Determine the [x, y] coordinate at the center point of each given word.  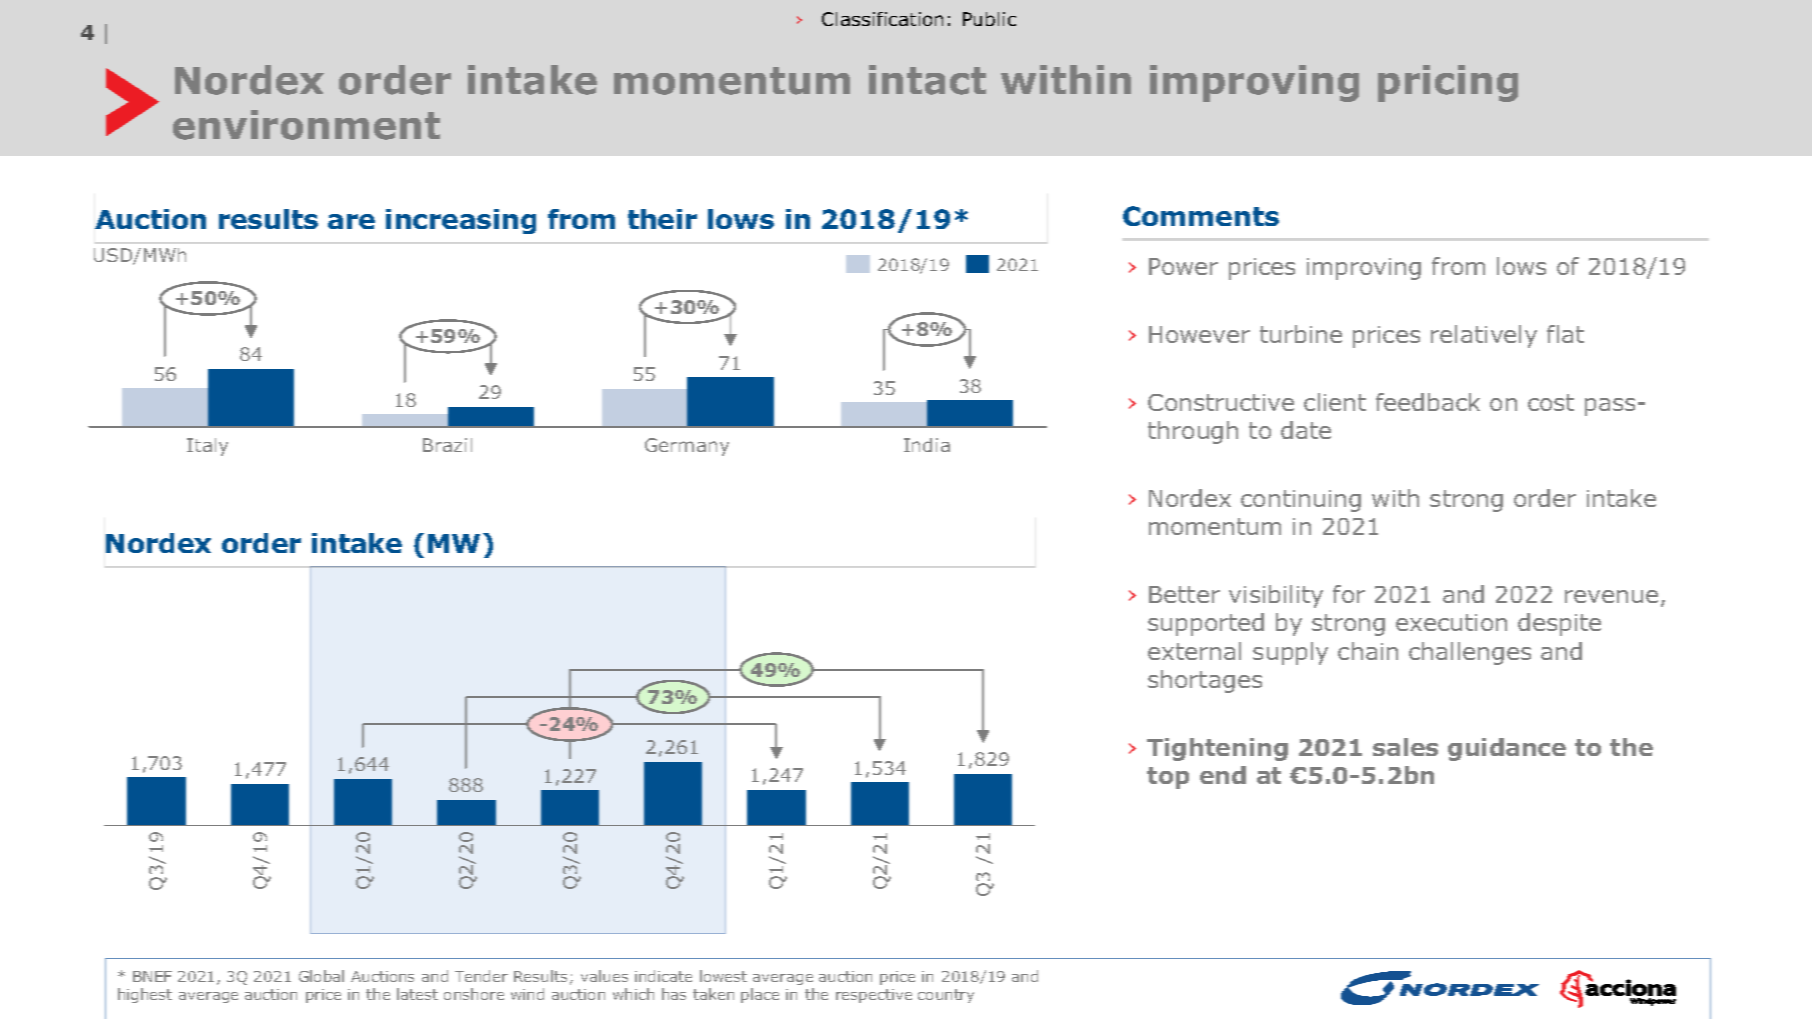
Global [321, 976]
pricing [1448, 83]
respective [874, 996]
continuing [1301, 501]
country [946, 996]
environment [306, 125]
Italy [207, 447]
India [927, 445]
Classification [882, 19]
